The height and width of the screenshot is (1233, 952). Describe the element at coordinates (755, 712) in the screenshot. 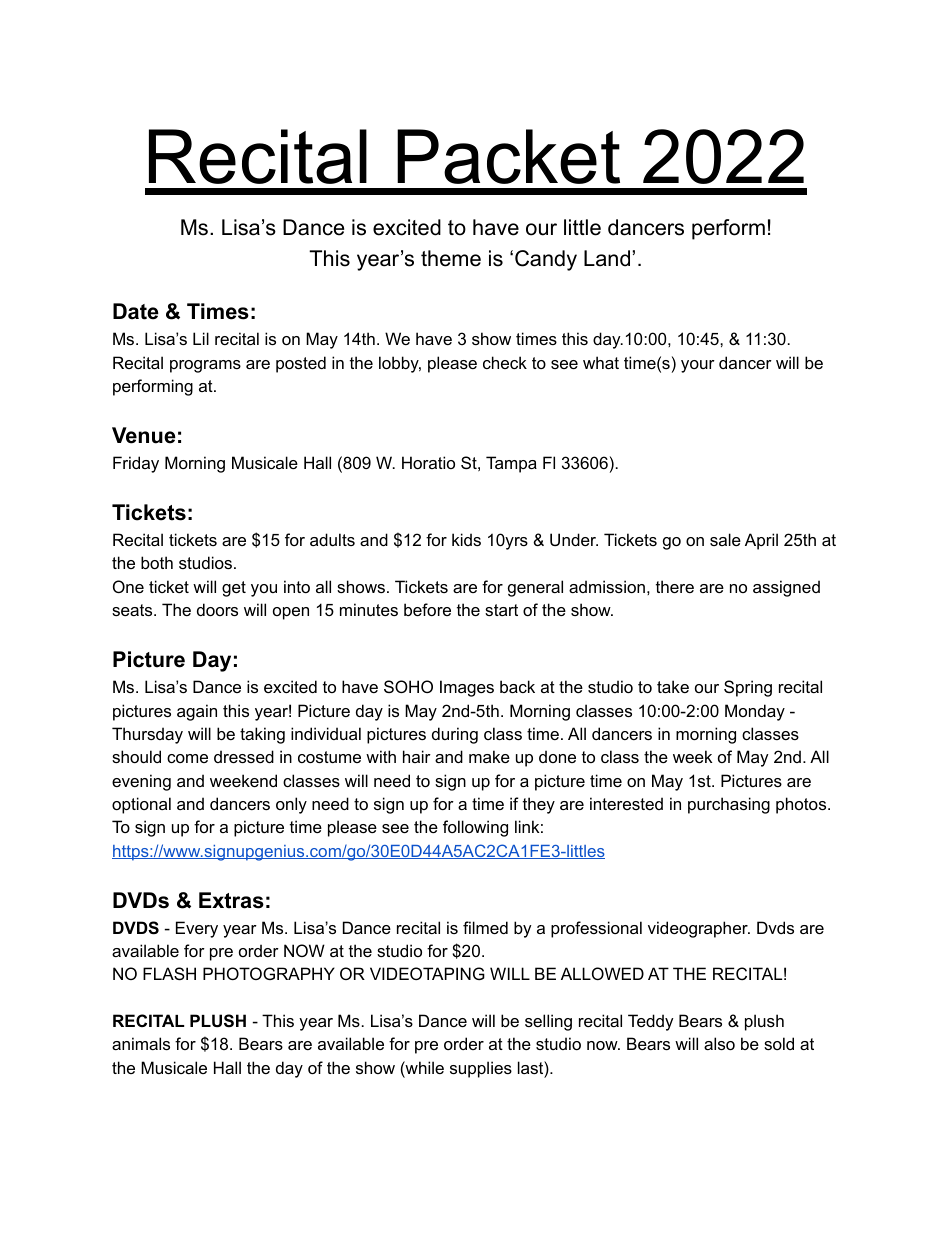

I see `Monday` at that location.
